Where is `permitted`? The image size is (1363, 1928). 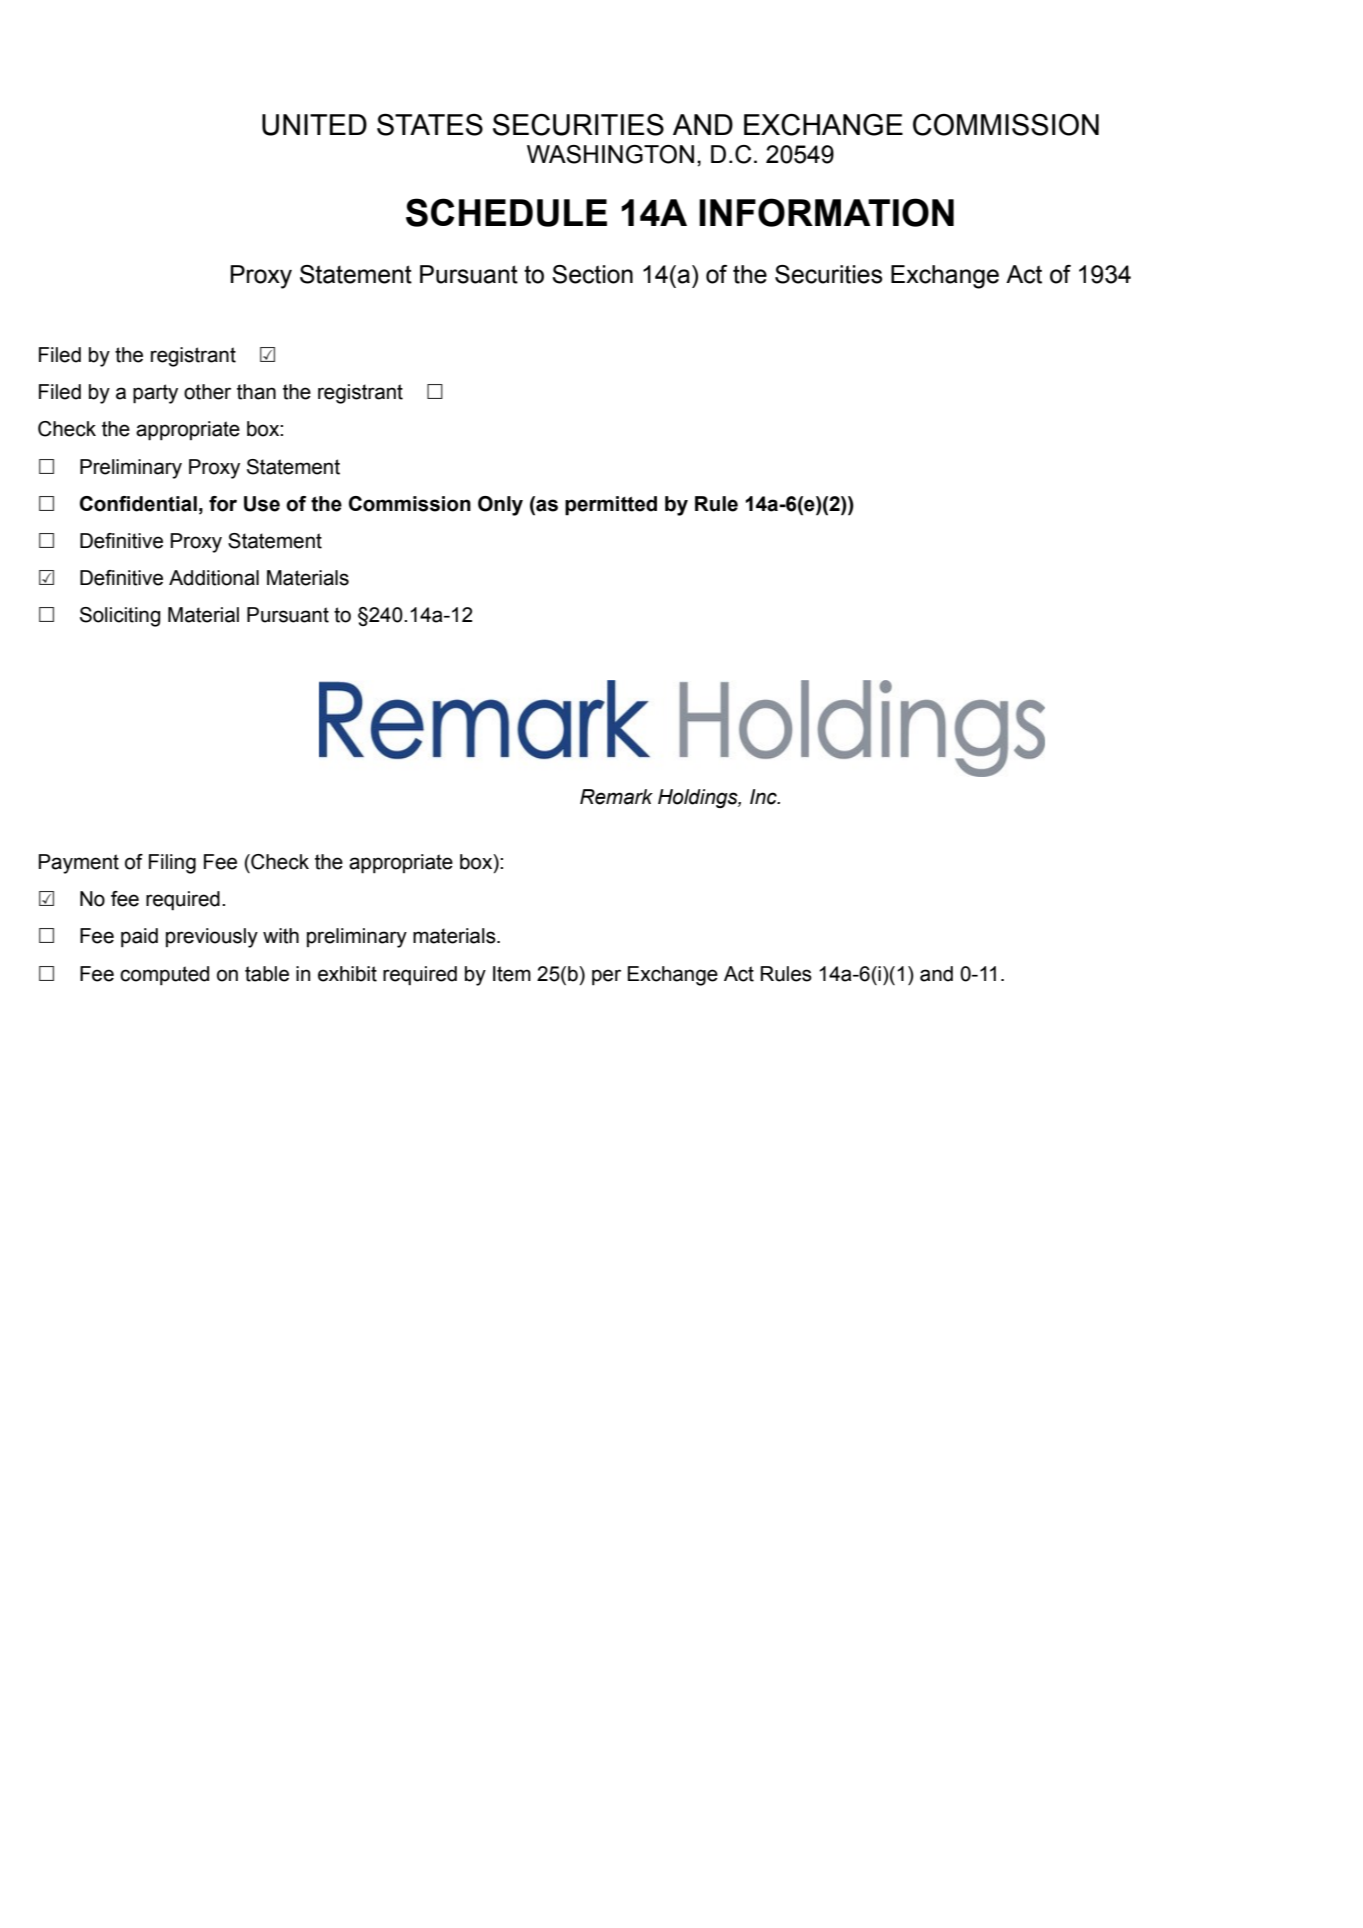 permitted is located at coordinates (611, 506).
